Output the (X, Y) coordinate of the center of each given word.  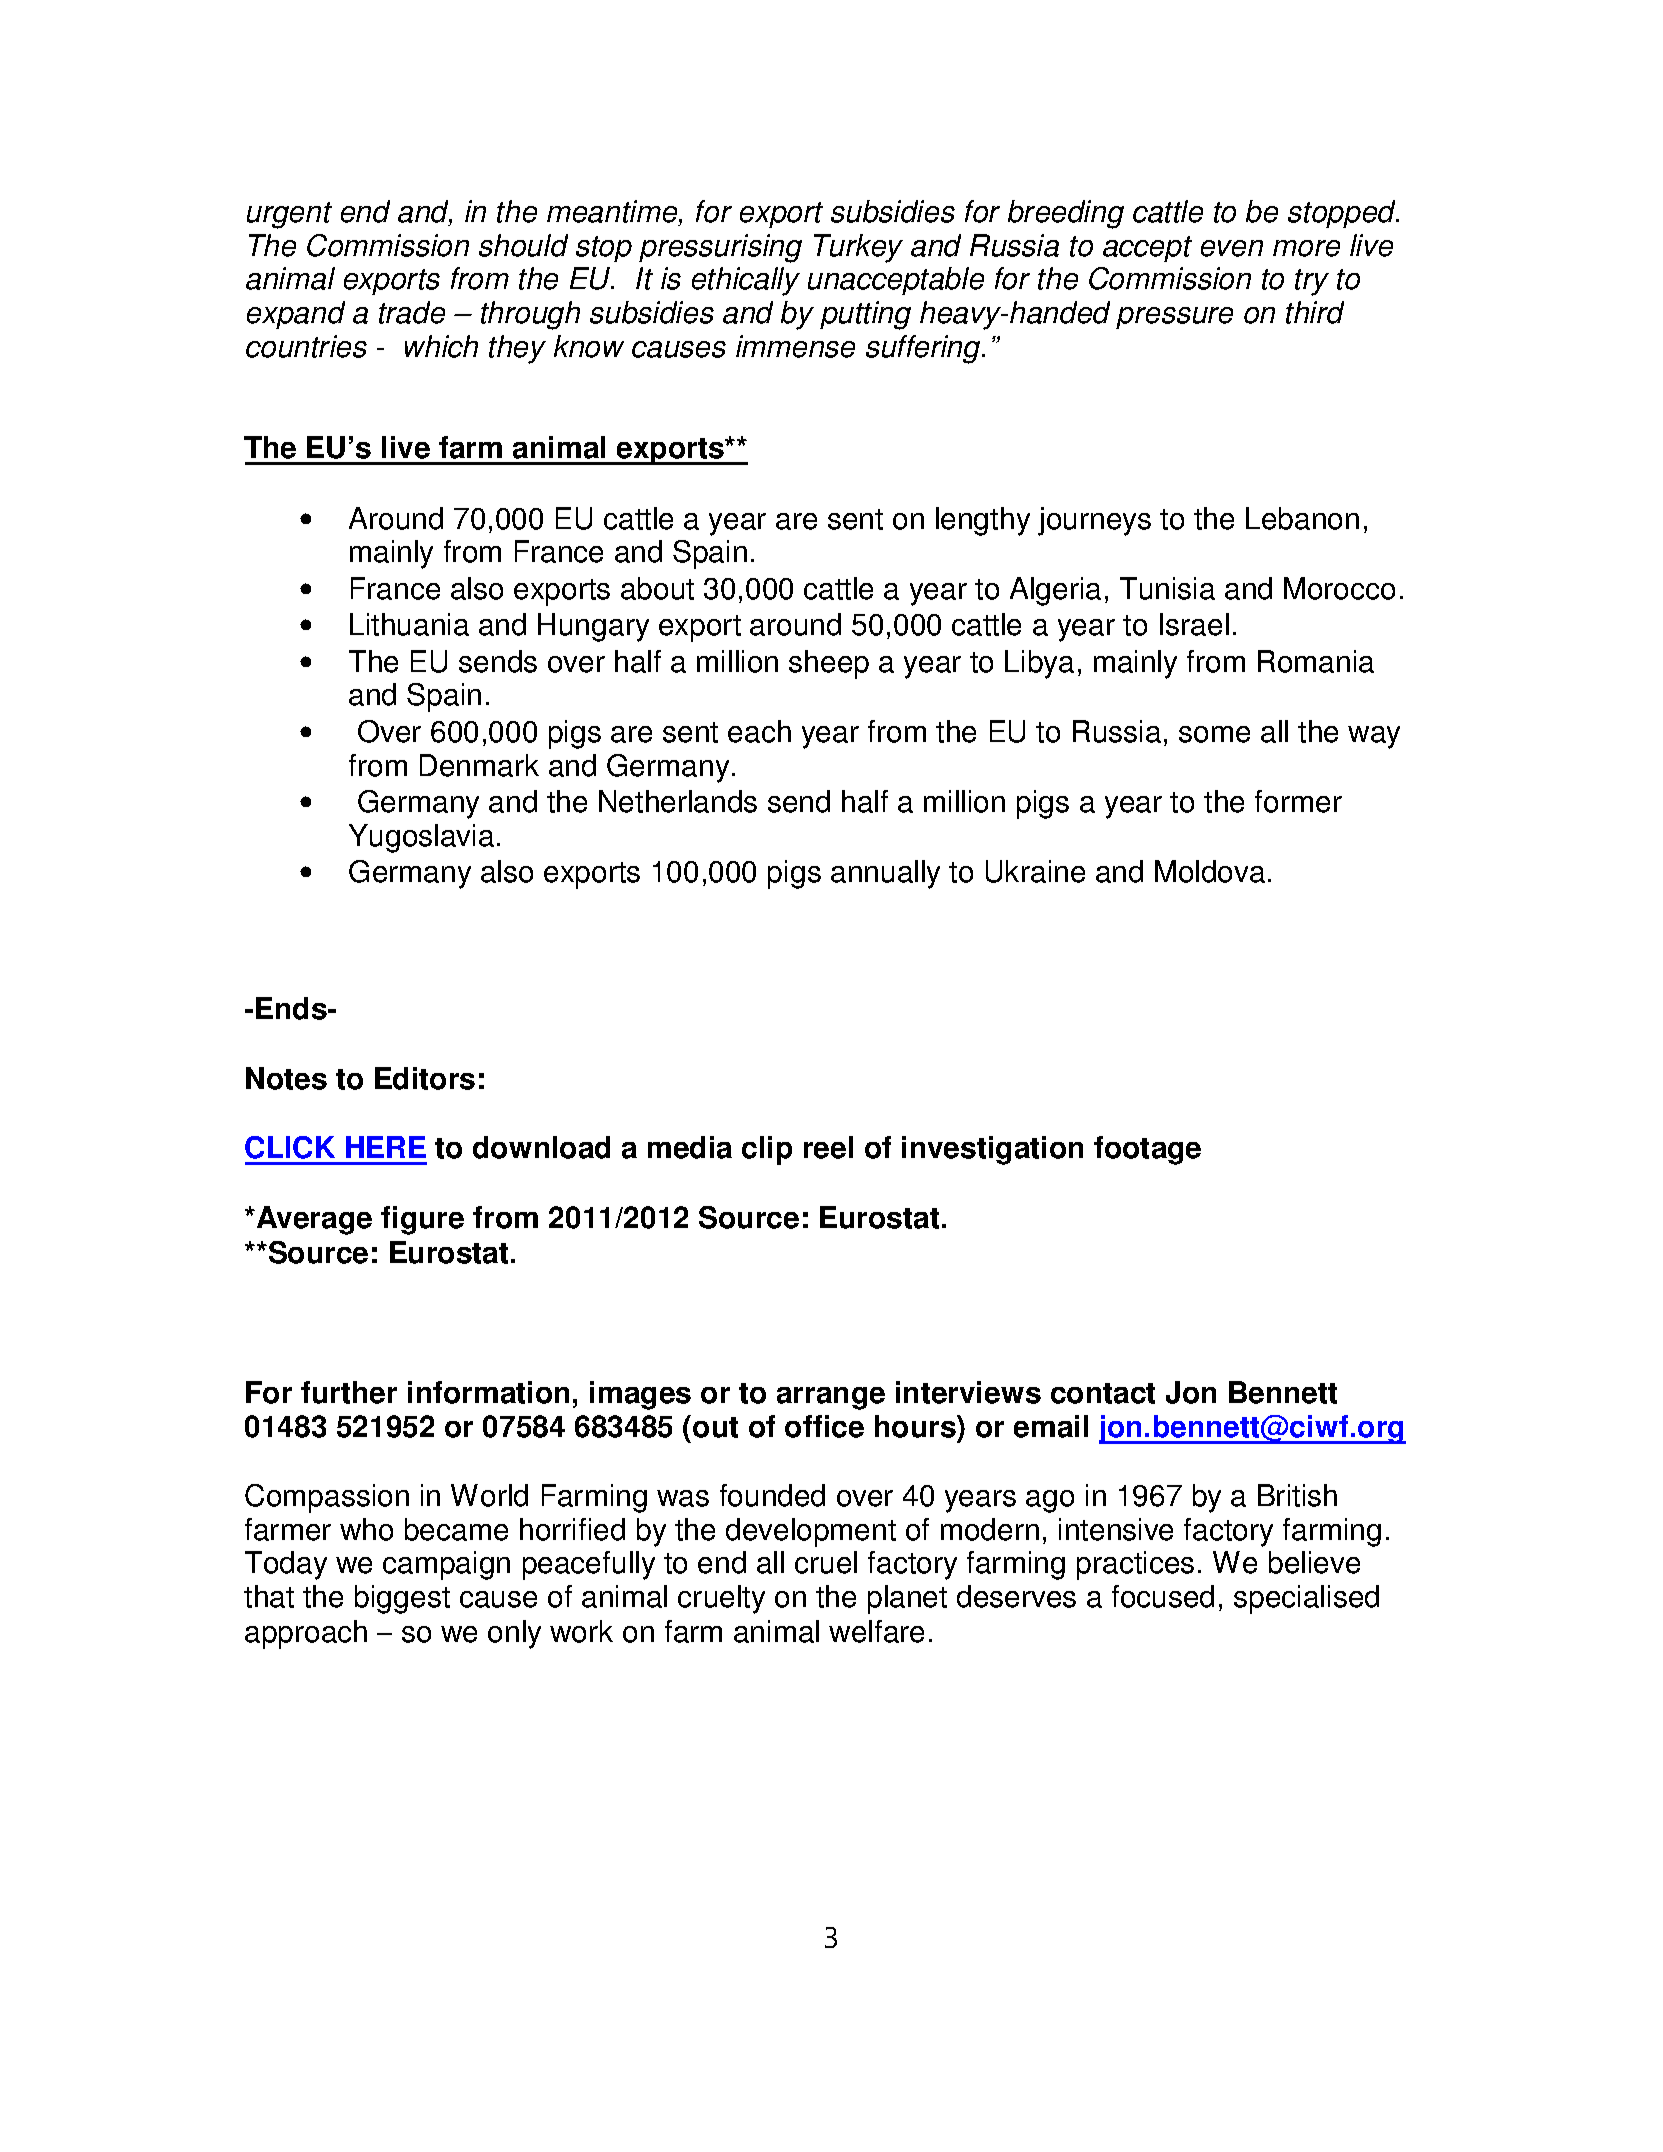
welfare (876, 1631)
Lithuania (409, 624)
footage (1147, 1150)
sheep (829, 664)
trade (412, 312)
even (1232, 248)
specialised (1306, 1599)
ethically (746, 281)
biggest (402, 1599)
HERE (386, 1147)
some (1214, 734)
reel (828, 1147)
